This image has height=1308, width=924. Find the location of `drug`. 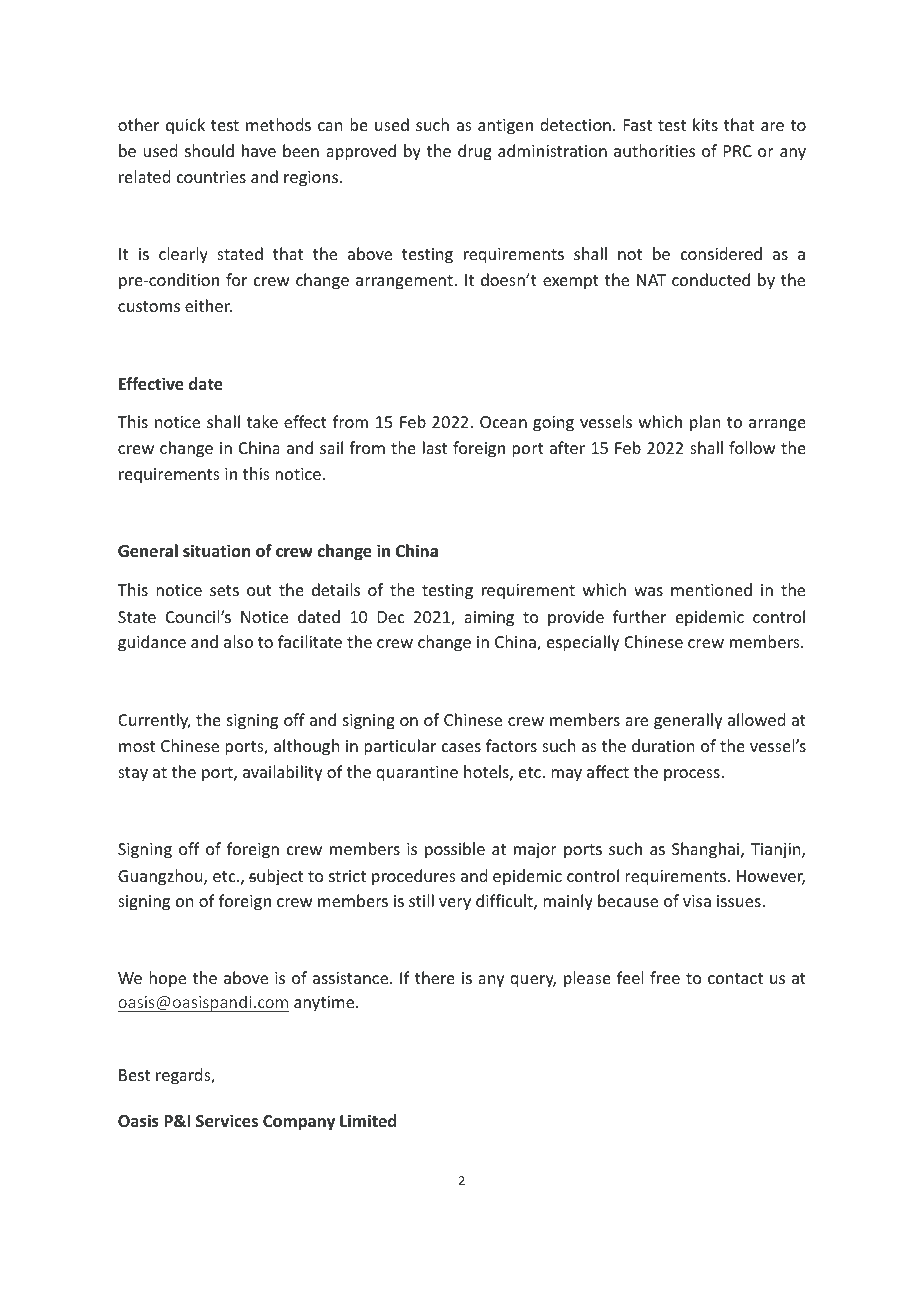

drug is located at coordinates (475, 152).
